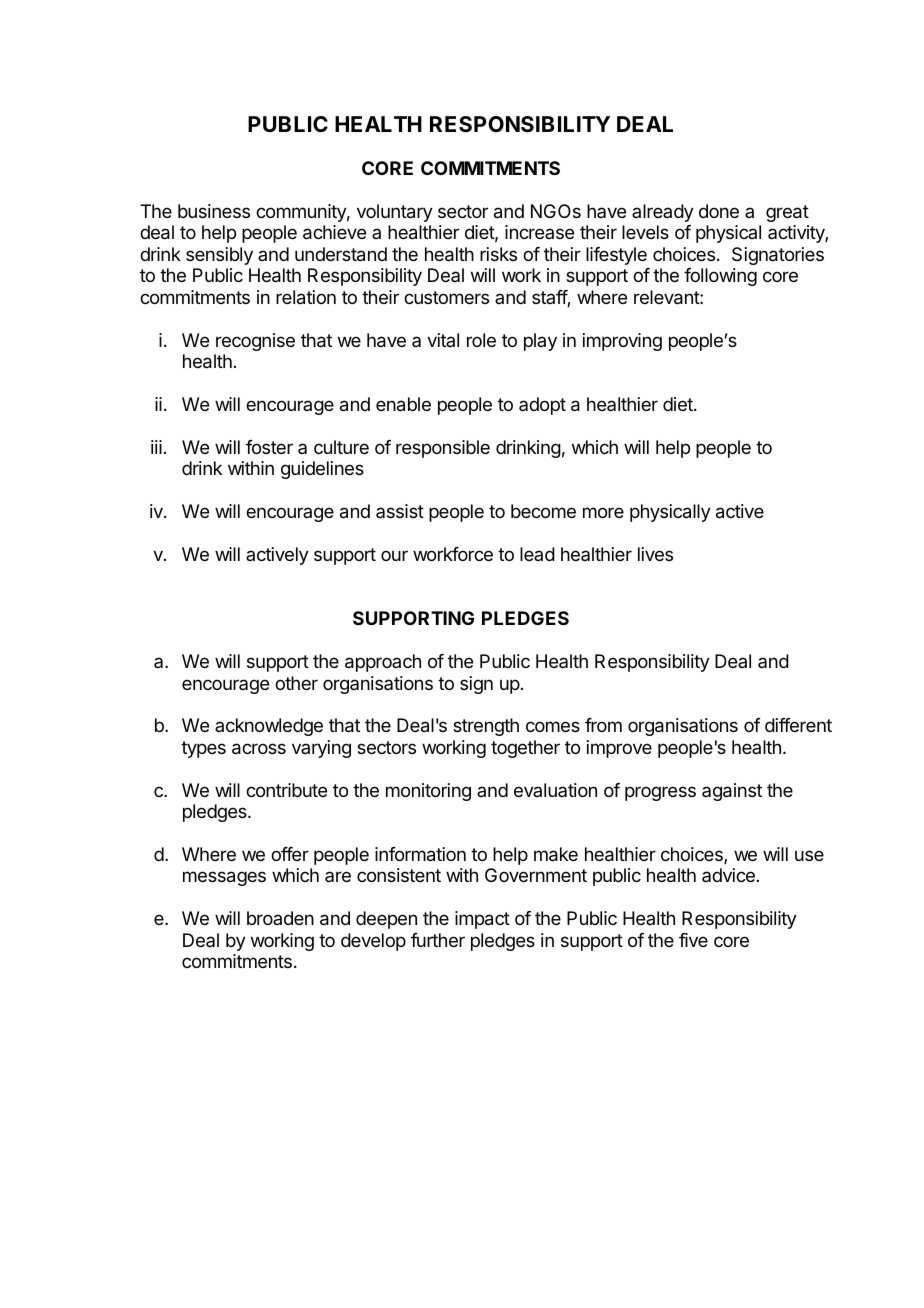  I want to click on strength, so click(486, 727).
